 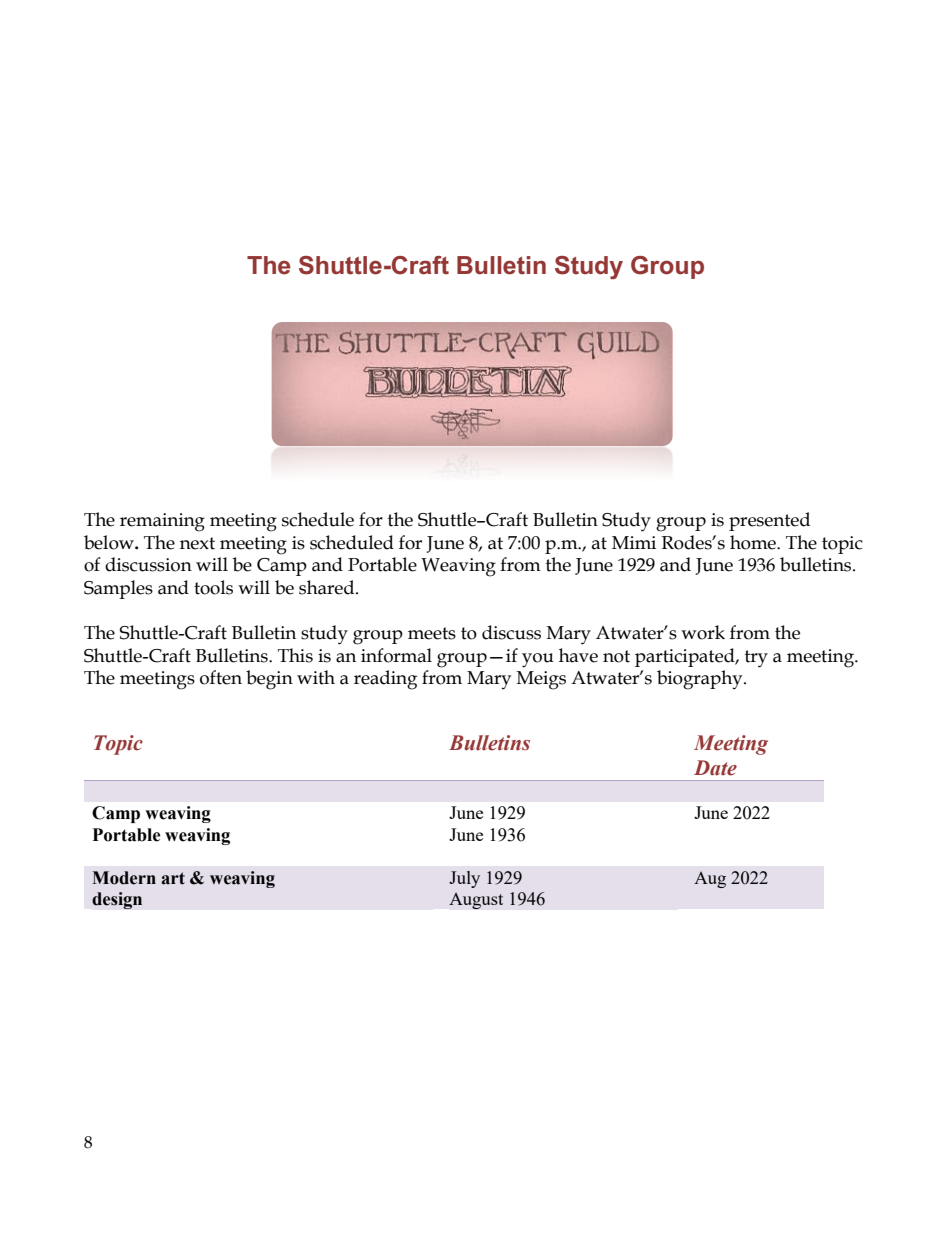 What do you see at coordinates (197, 543) in the image?
I see `next` at bounding box center [197, 543].
